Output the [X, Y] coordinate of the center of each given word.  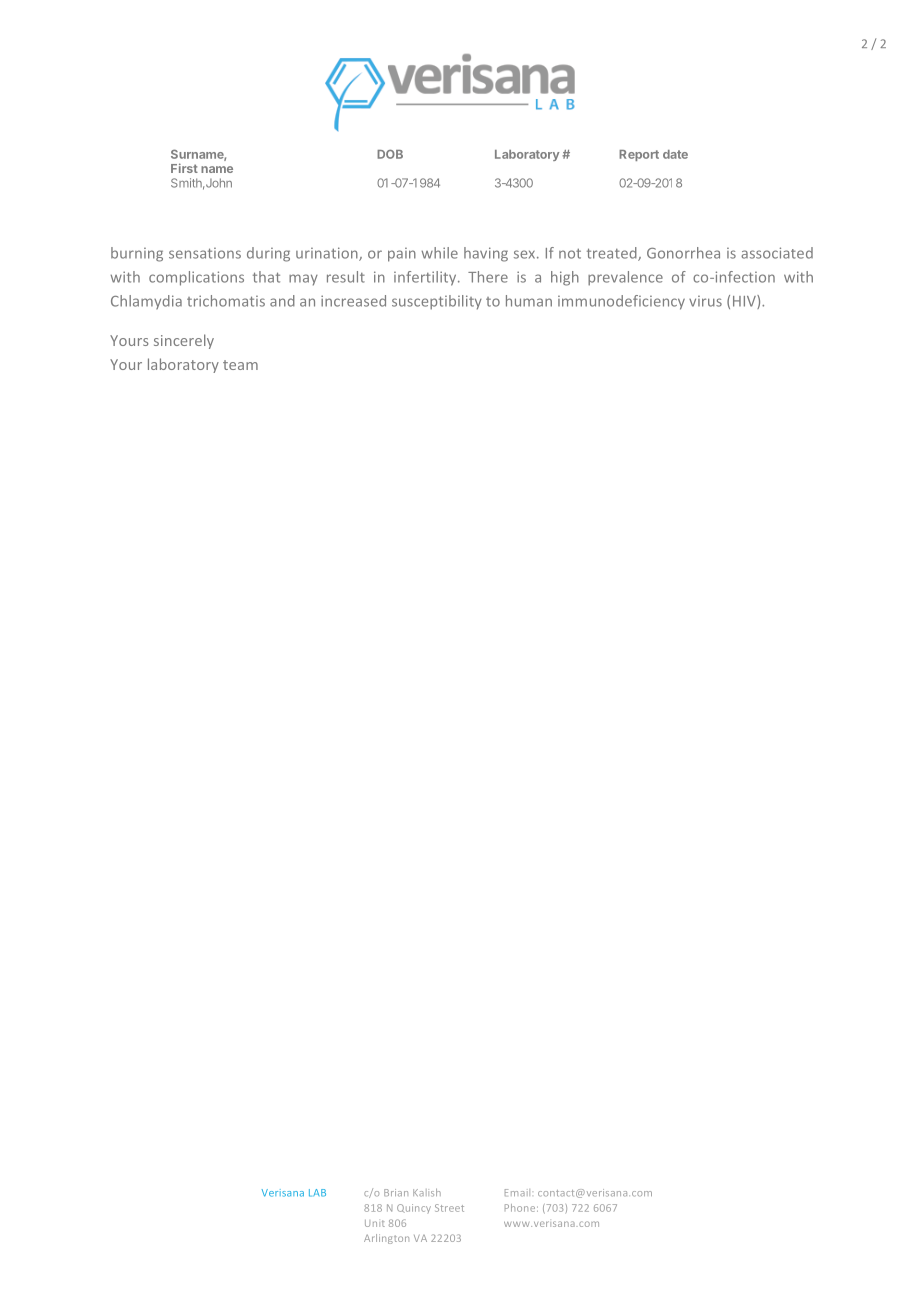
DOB [390, 154]
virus [705, 301]
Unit [375, 1223]
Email [517, 1192]
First [184, 168]
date [675, 154]
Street [449, 1208]
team [240, 365]
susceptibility [437, 302]
